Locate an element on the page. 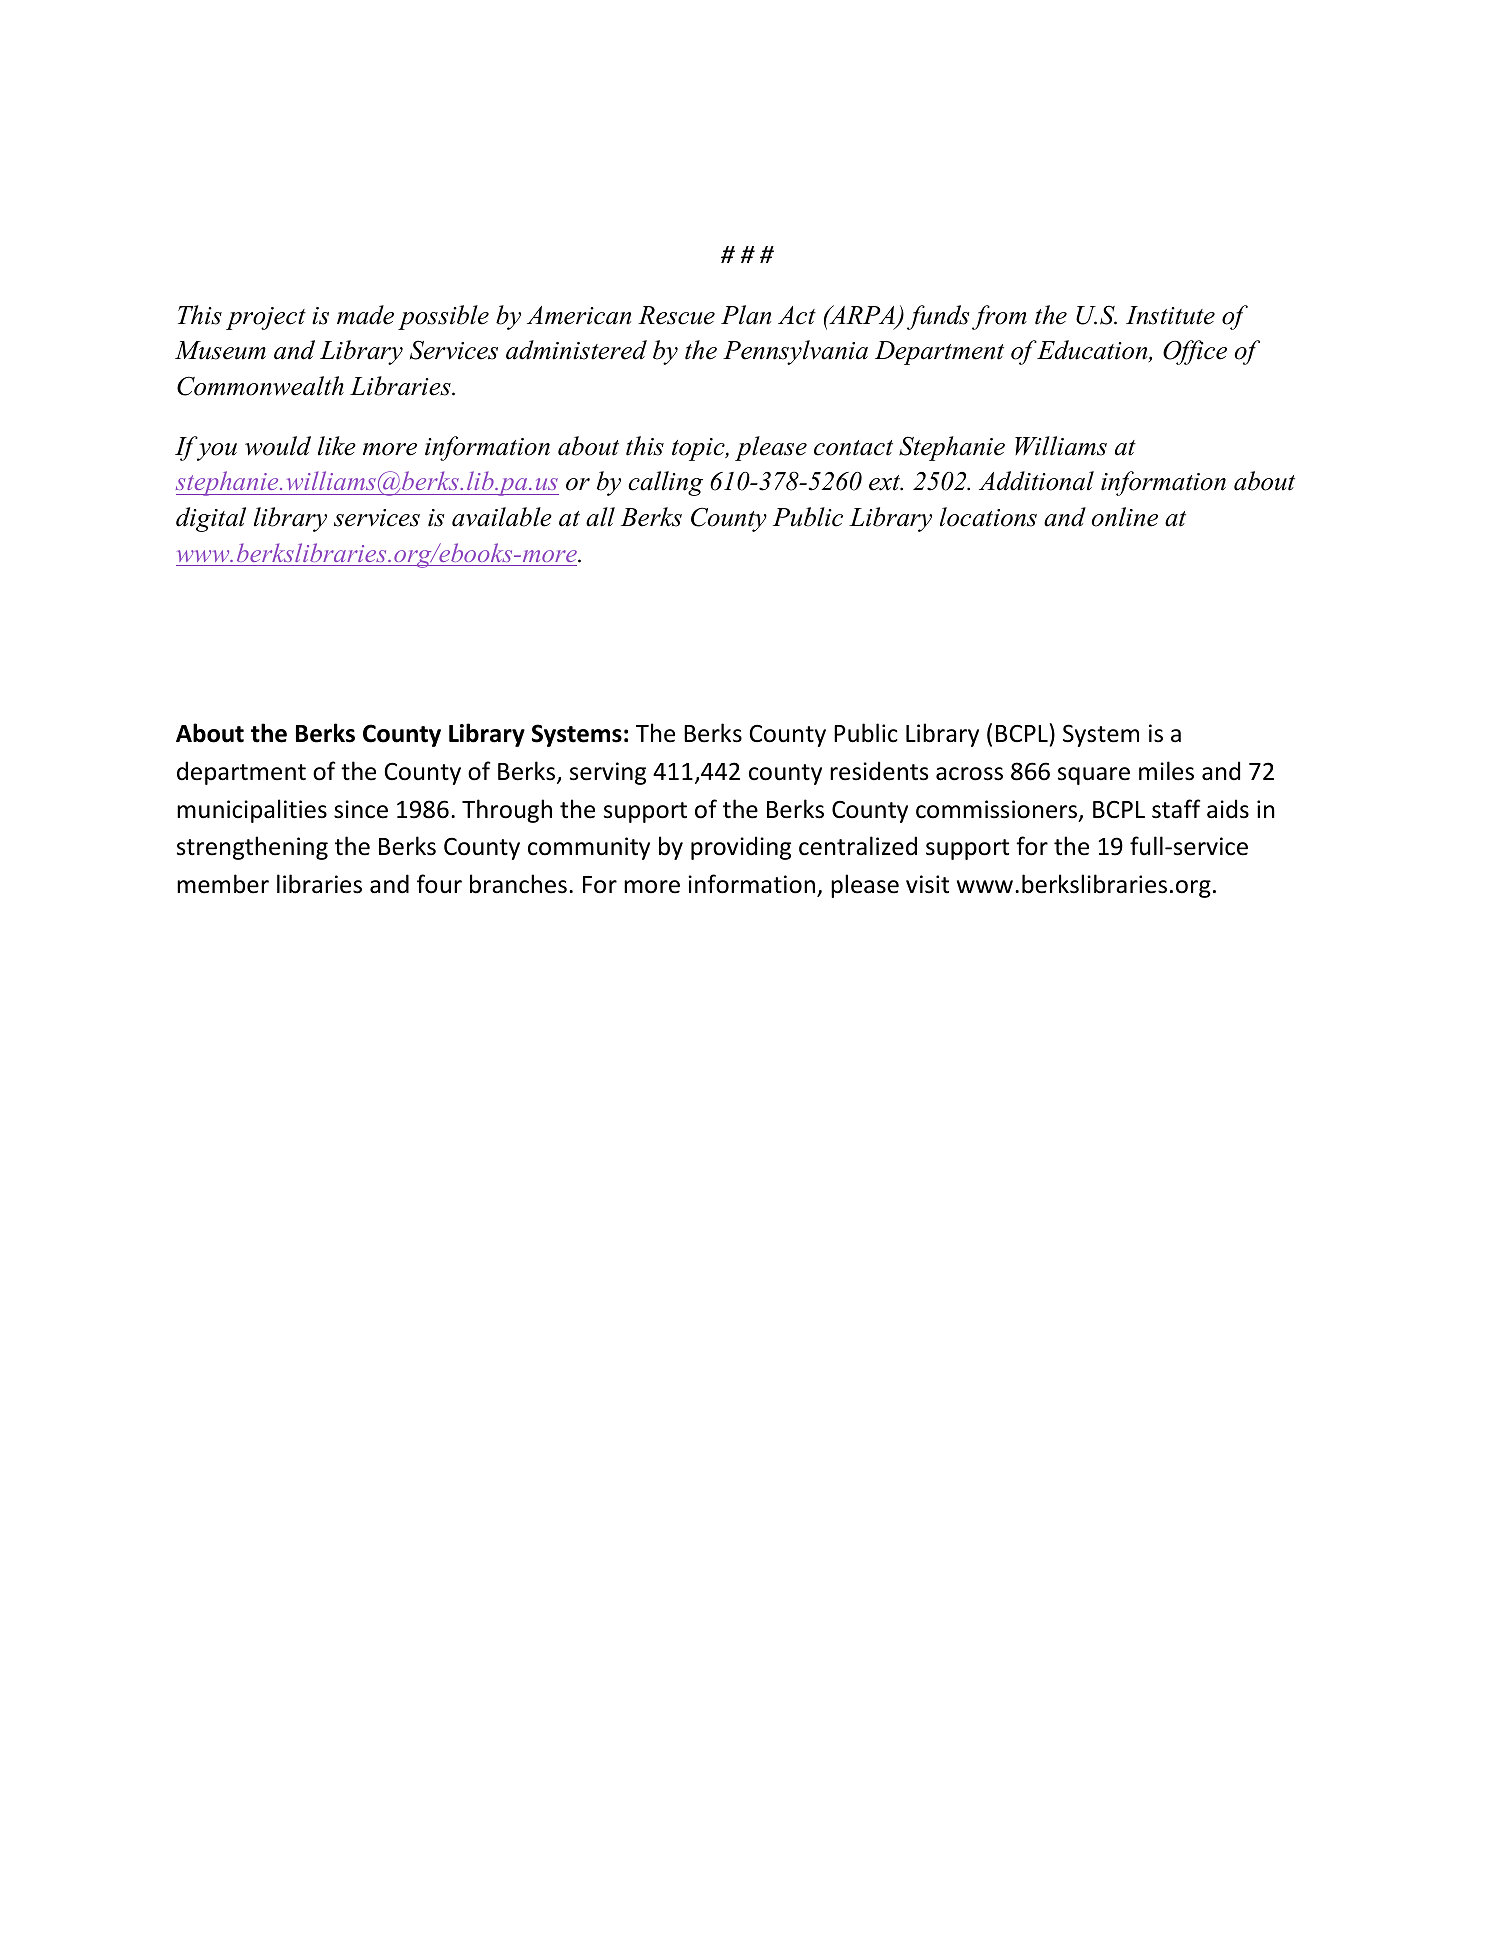 This image has width=1494, height=1934. strengthening is located at coordinates (252, 848).
